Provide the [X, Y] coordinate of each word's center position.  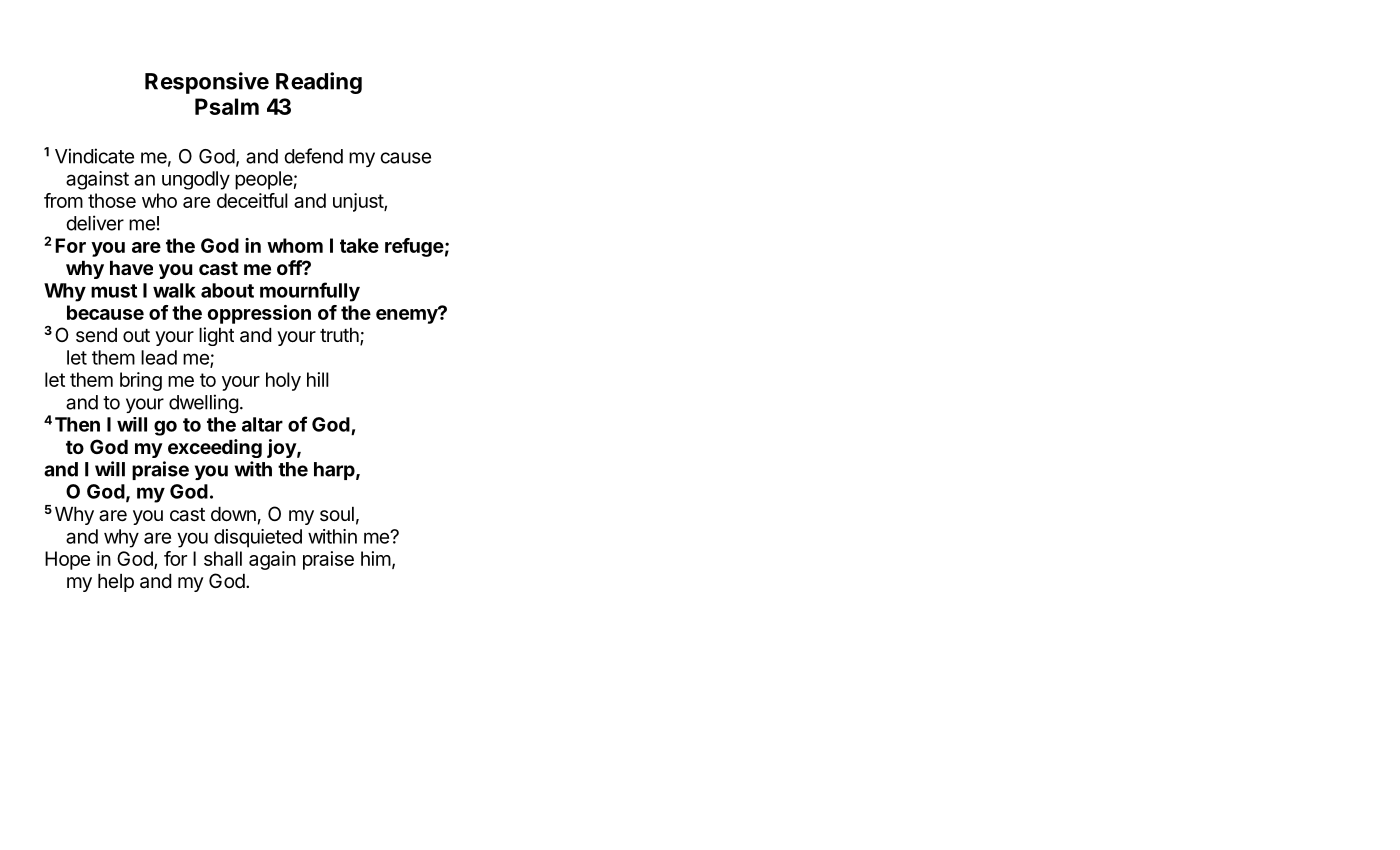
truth [340, 336]
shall [223, 558]
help [116, 583]
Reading [319, 83]
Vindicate [94, 156]
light [216, 336]
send [96, 335]
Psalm [227, 106]
